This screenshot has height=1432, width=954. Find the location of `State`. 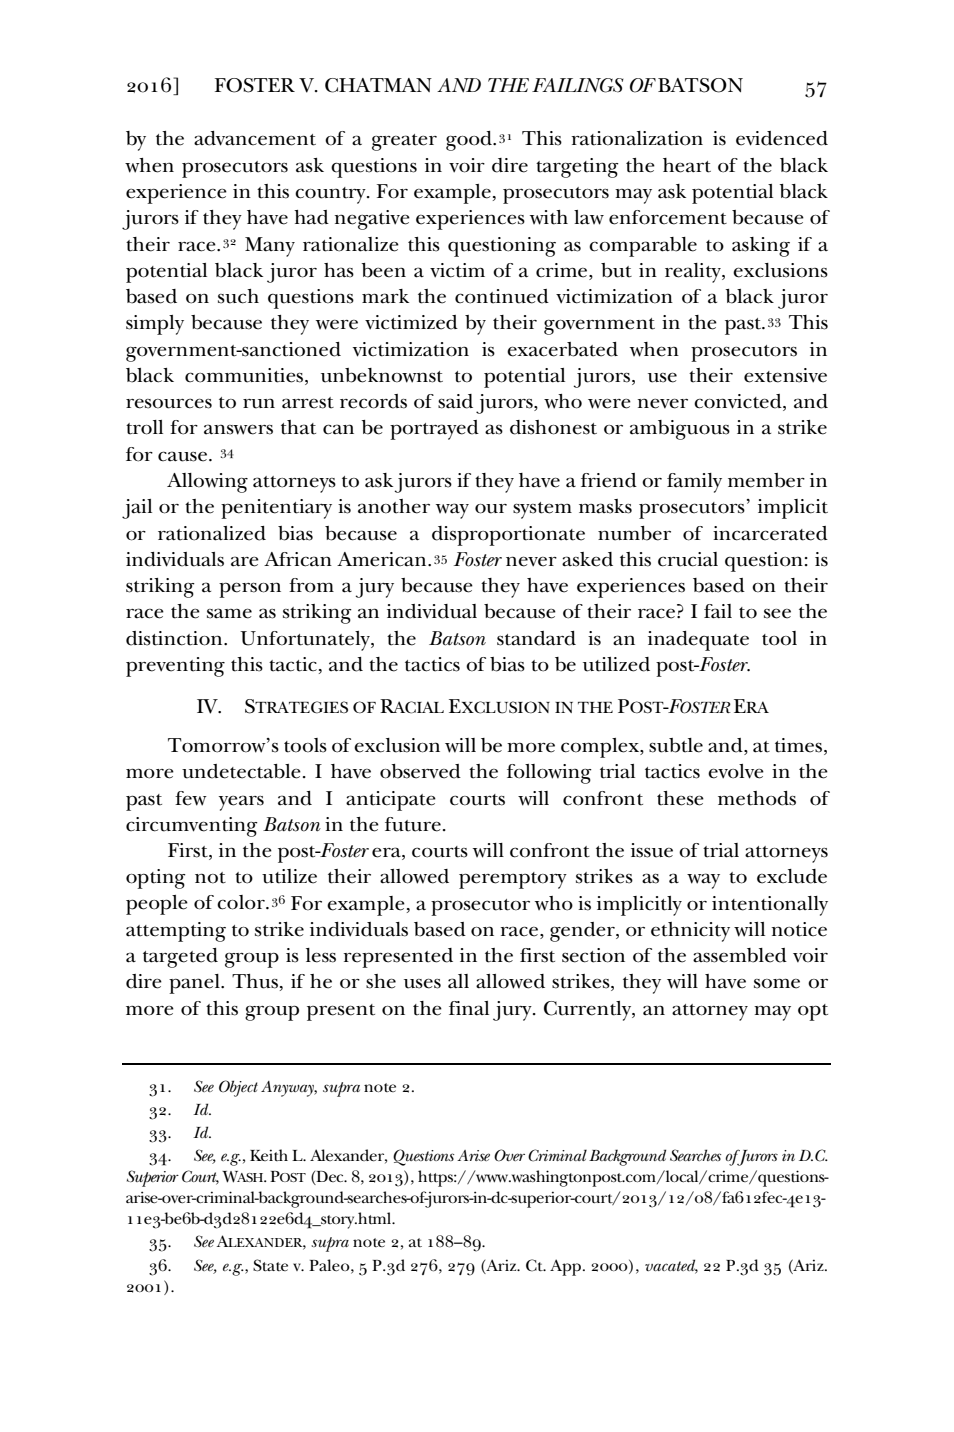

State is located at coordinates (270, 1265).
